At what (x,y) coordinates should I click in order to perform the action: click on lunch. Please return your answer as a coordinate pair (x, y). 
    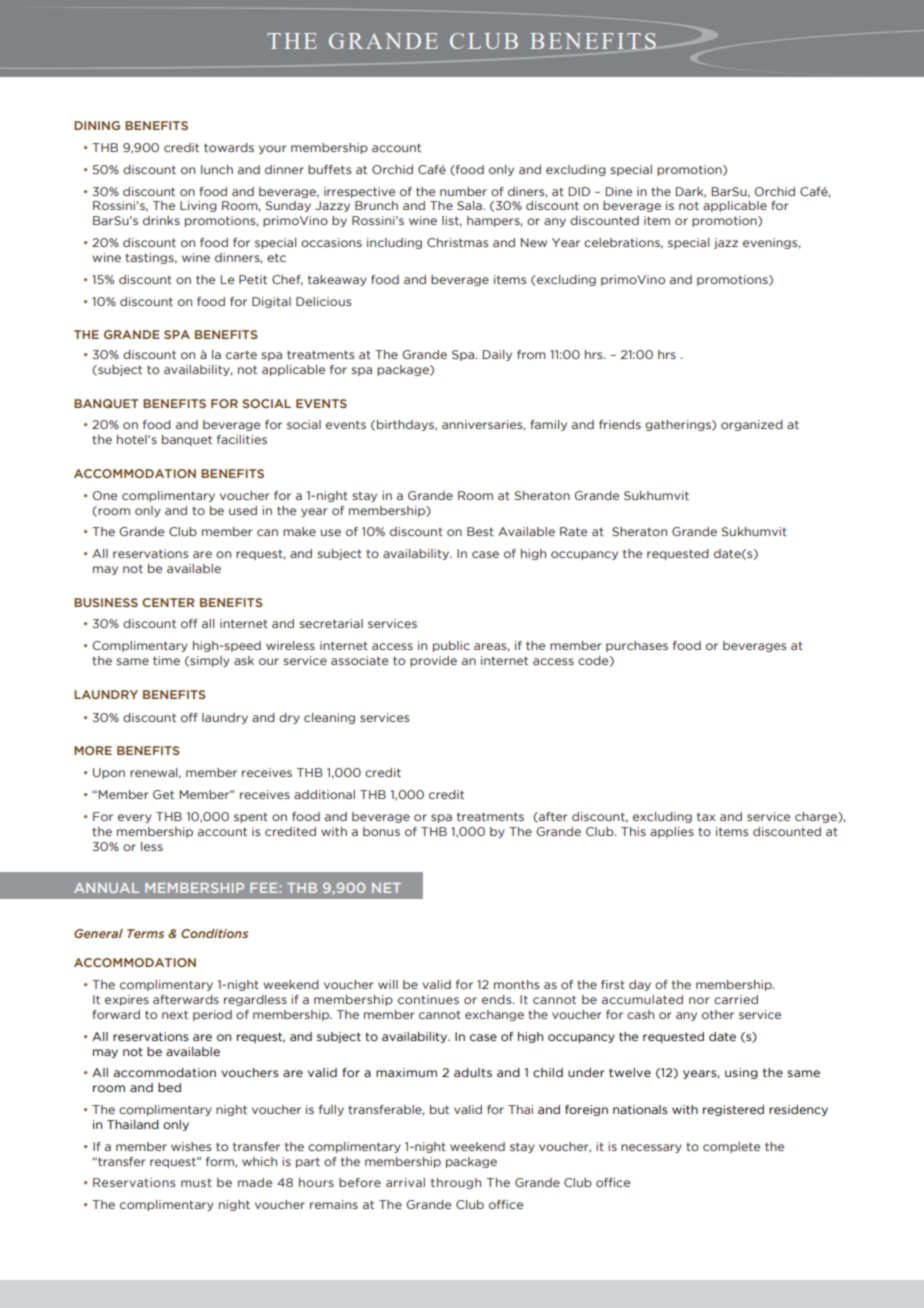
    Looking at the image, I should click on (217, 169).
